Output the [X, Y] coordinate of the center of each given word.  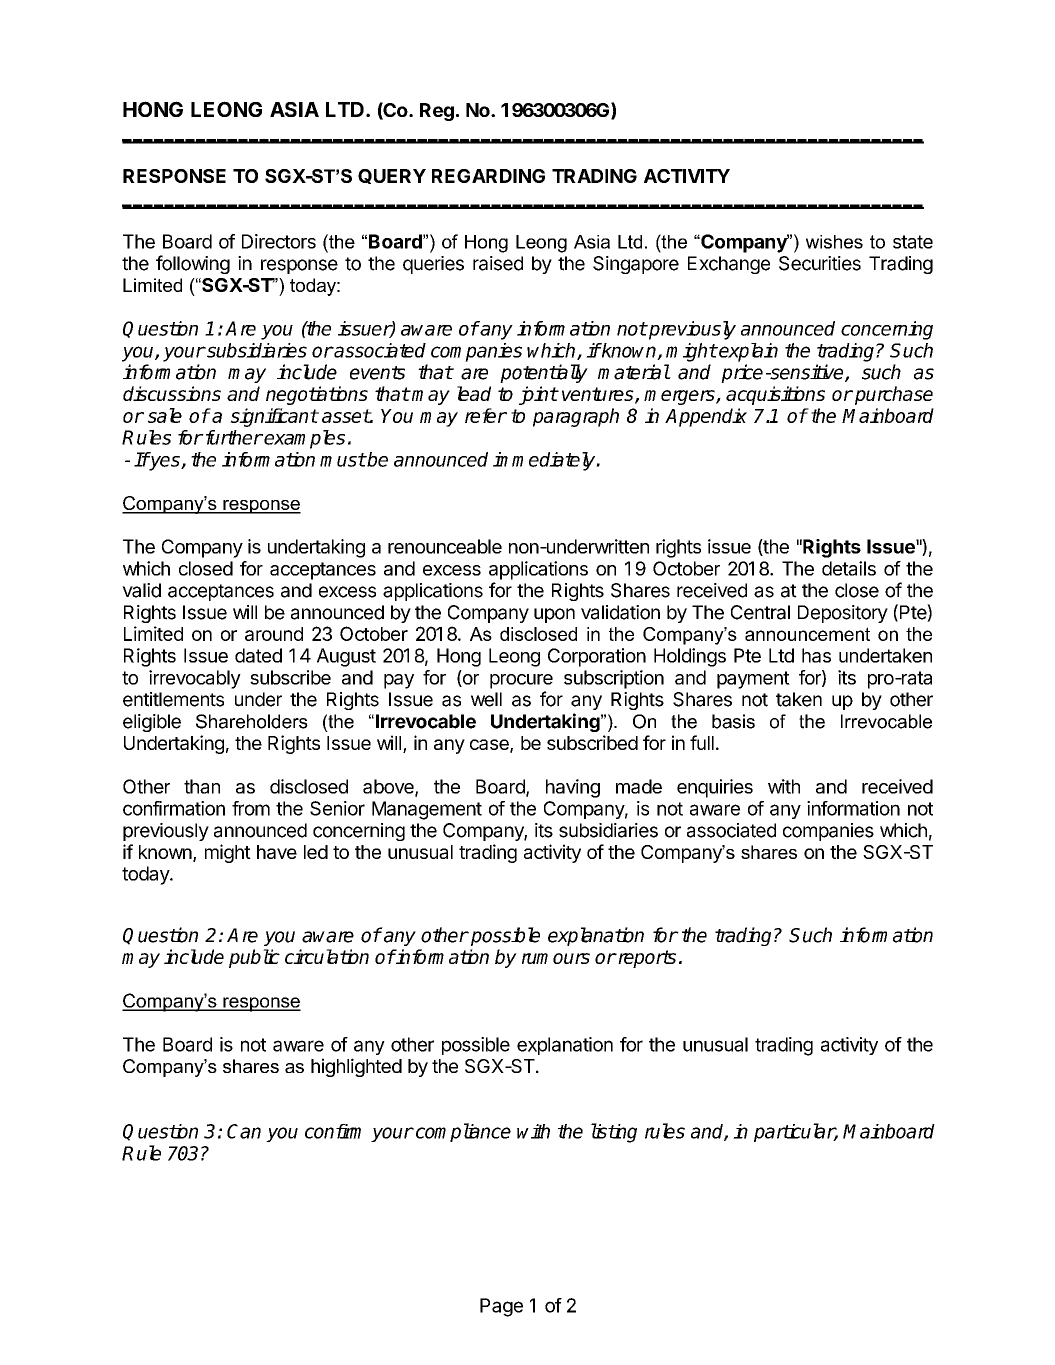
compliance [463, 1132]
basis [733, 721]
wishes [834, 242]
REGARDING [488, 176]
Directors [279, 241]
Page [501, 1307]
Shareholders [252, 721]
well [486, 699]
